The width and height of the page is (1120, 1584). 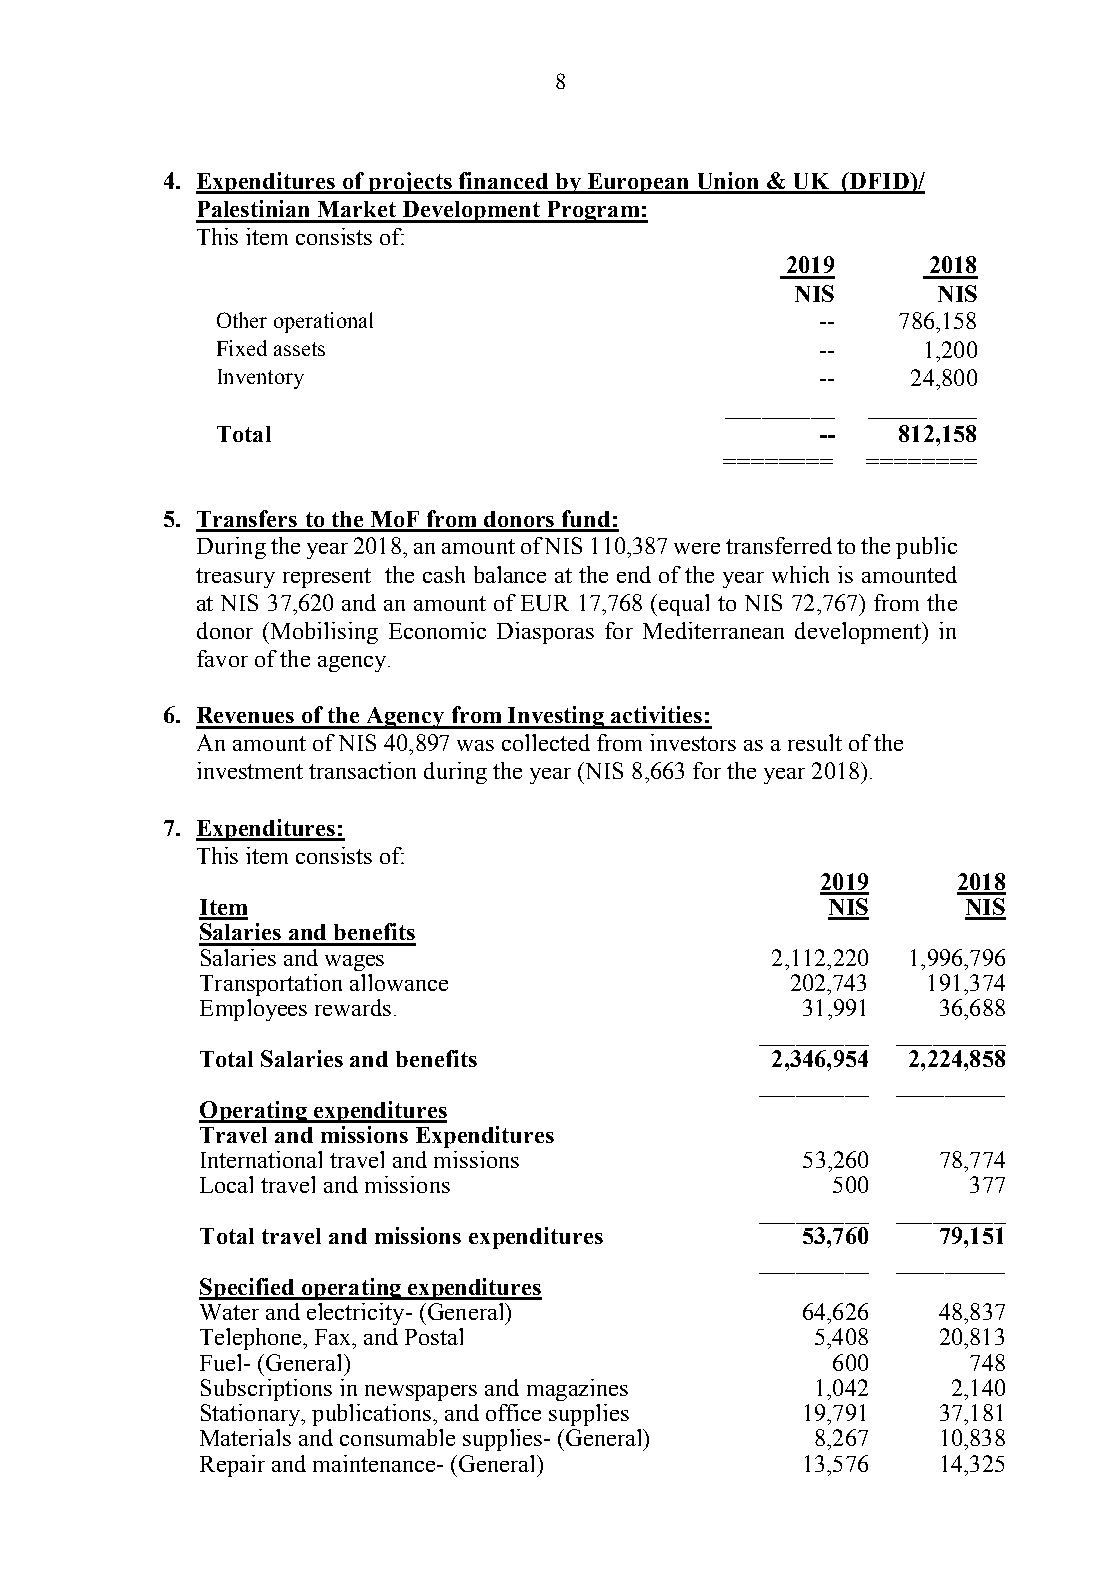 I want to click on operational, so click(x=323, y=322).
